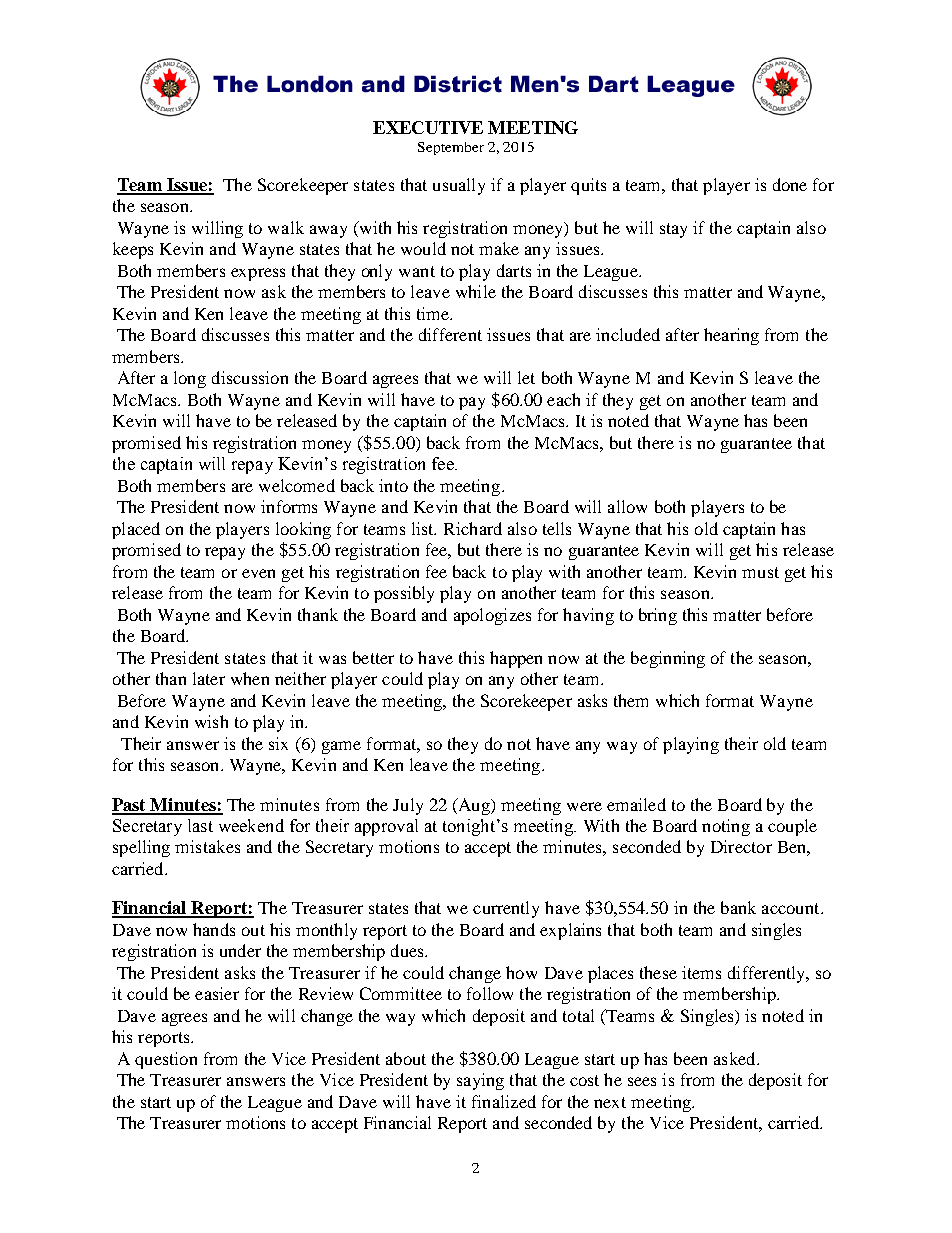 This image has height=1233, width=952. What do you see at coordinates (258, 573) in the image?
I see `even` at bounding box center [258, 573].
